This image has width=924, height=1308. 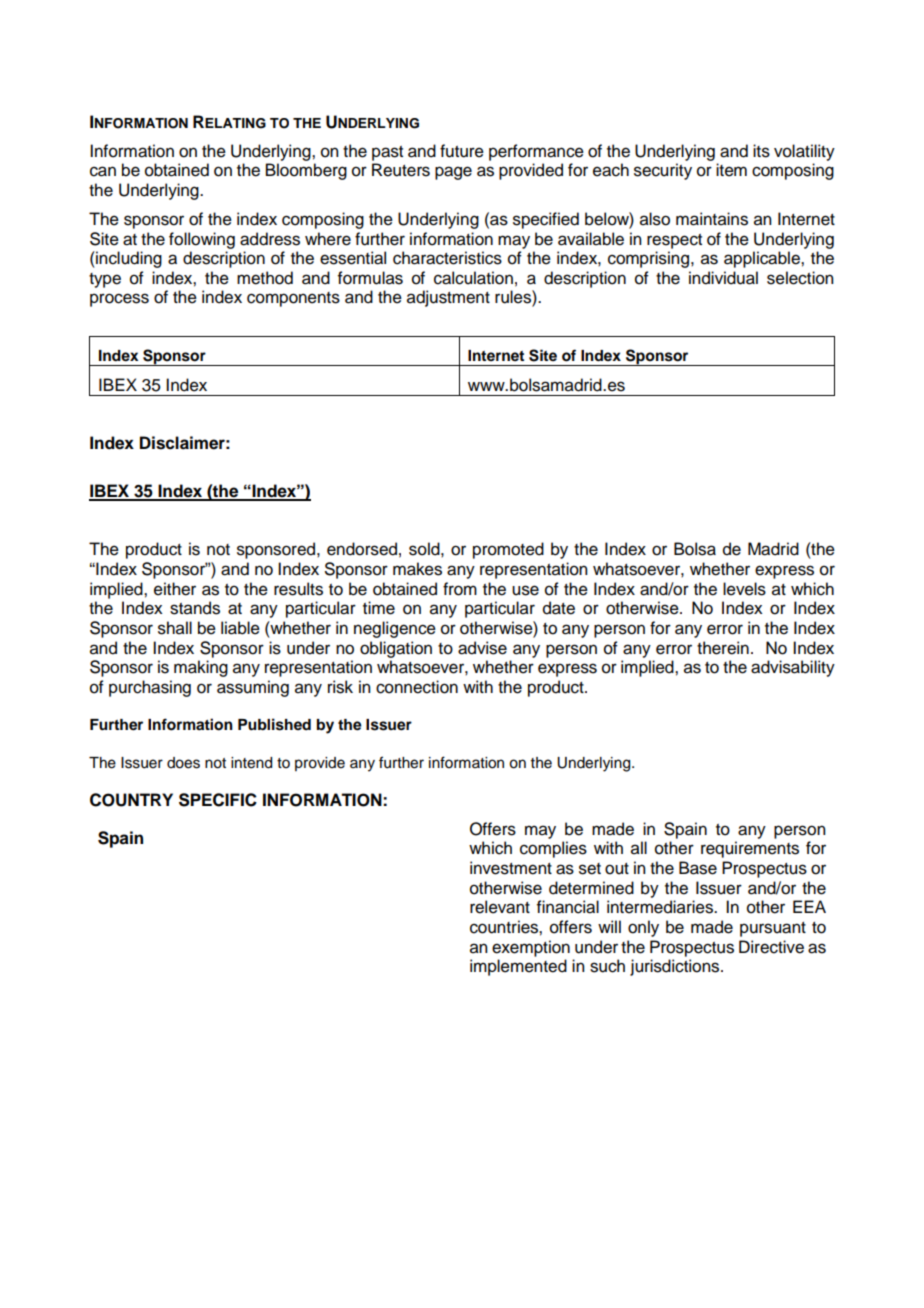 I want to click on individual, so click(x=723, y=278).
